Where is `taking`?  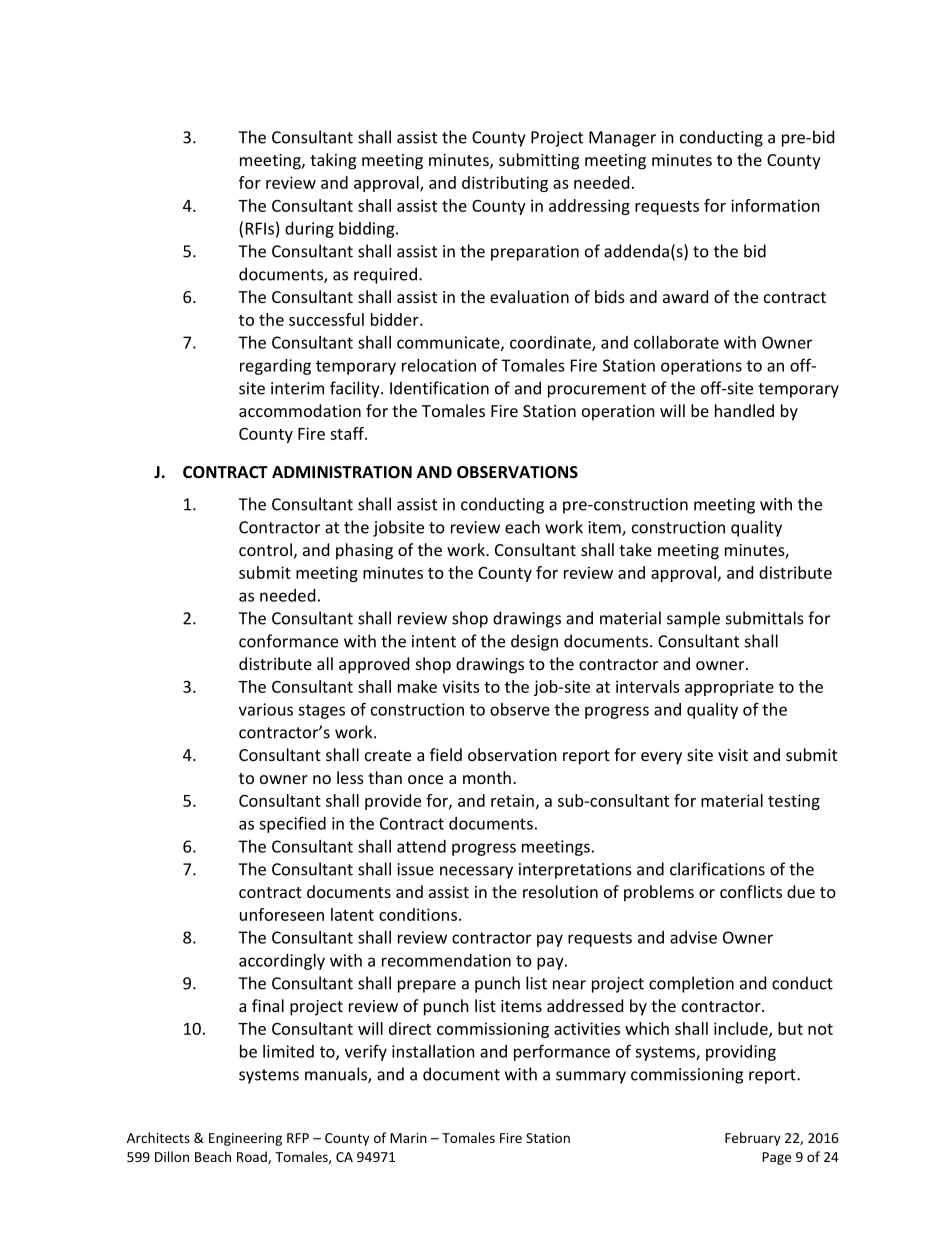
taking is located at coordinates (333, 161).
